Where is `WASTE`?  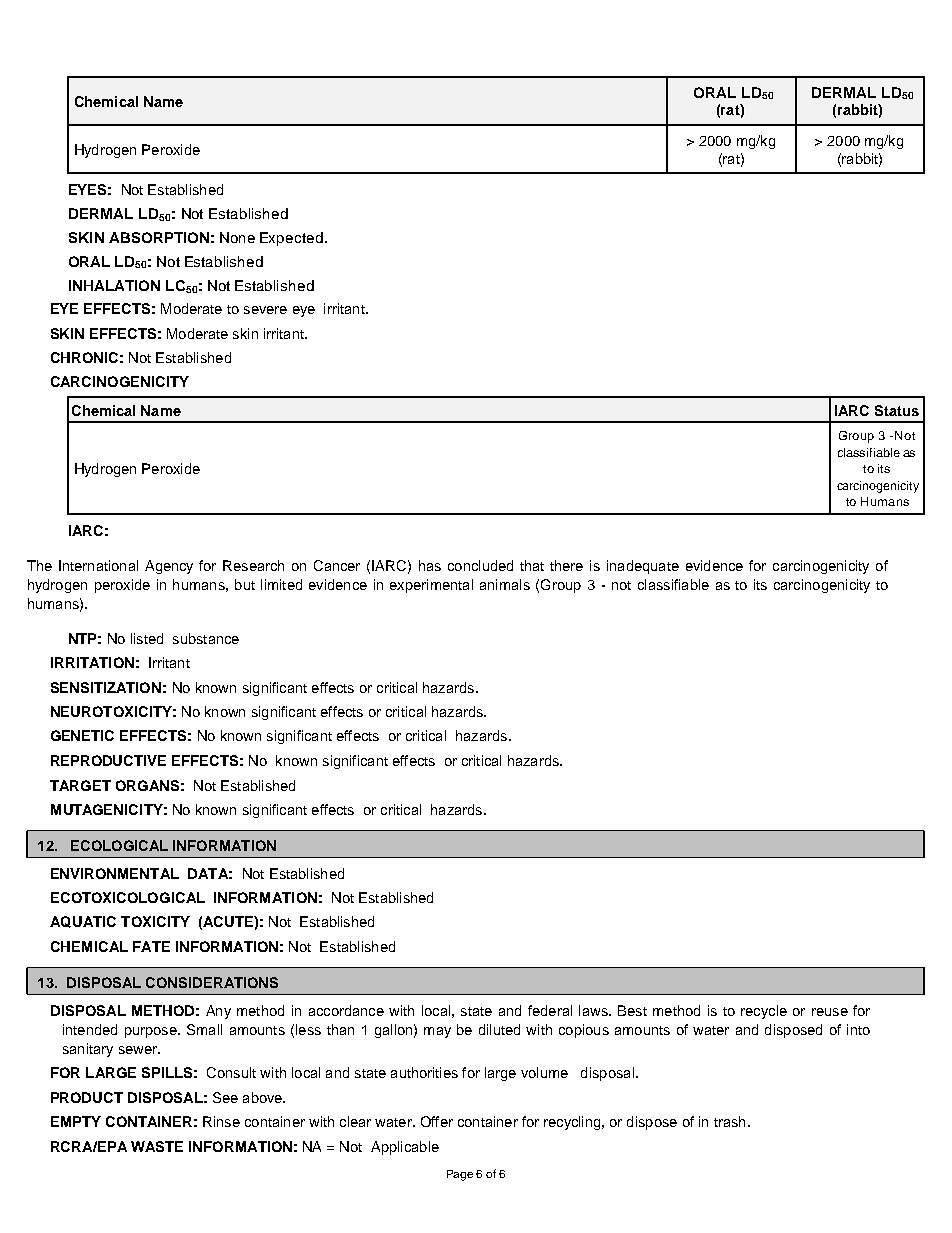 WASTE is located at coordinates (157, 1146).
